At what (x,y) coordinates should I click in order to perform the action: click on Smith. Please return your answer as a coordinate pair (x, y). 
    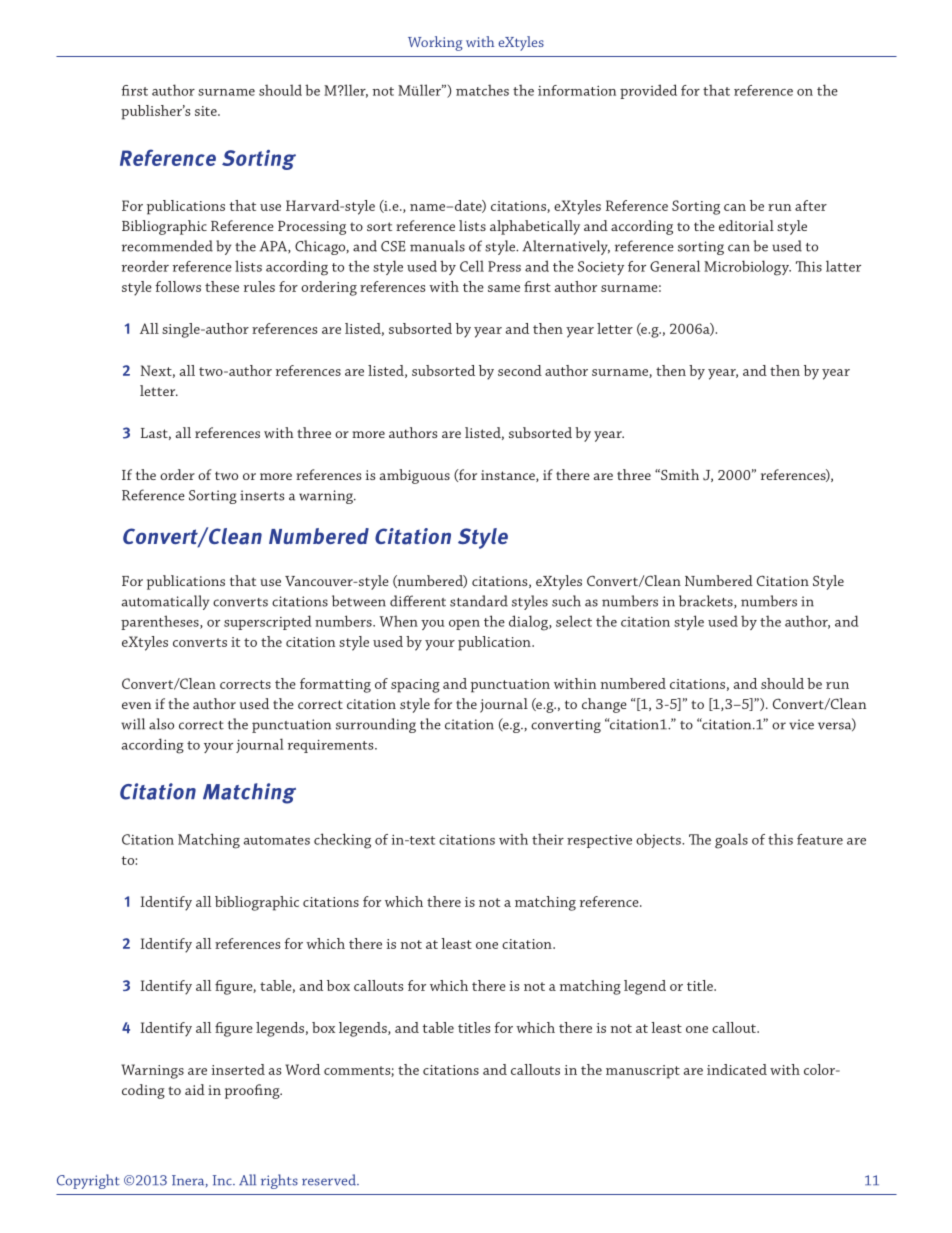
    Looking at the image, I should click on (679, 474).
